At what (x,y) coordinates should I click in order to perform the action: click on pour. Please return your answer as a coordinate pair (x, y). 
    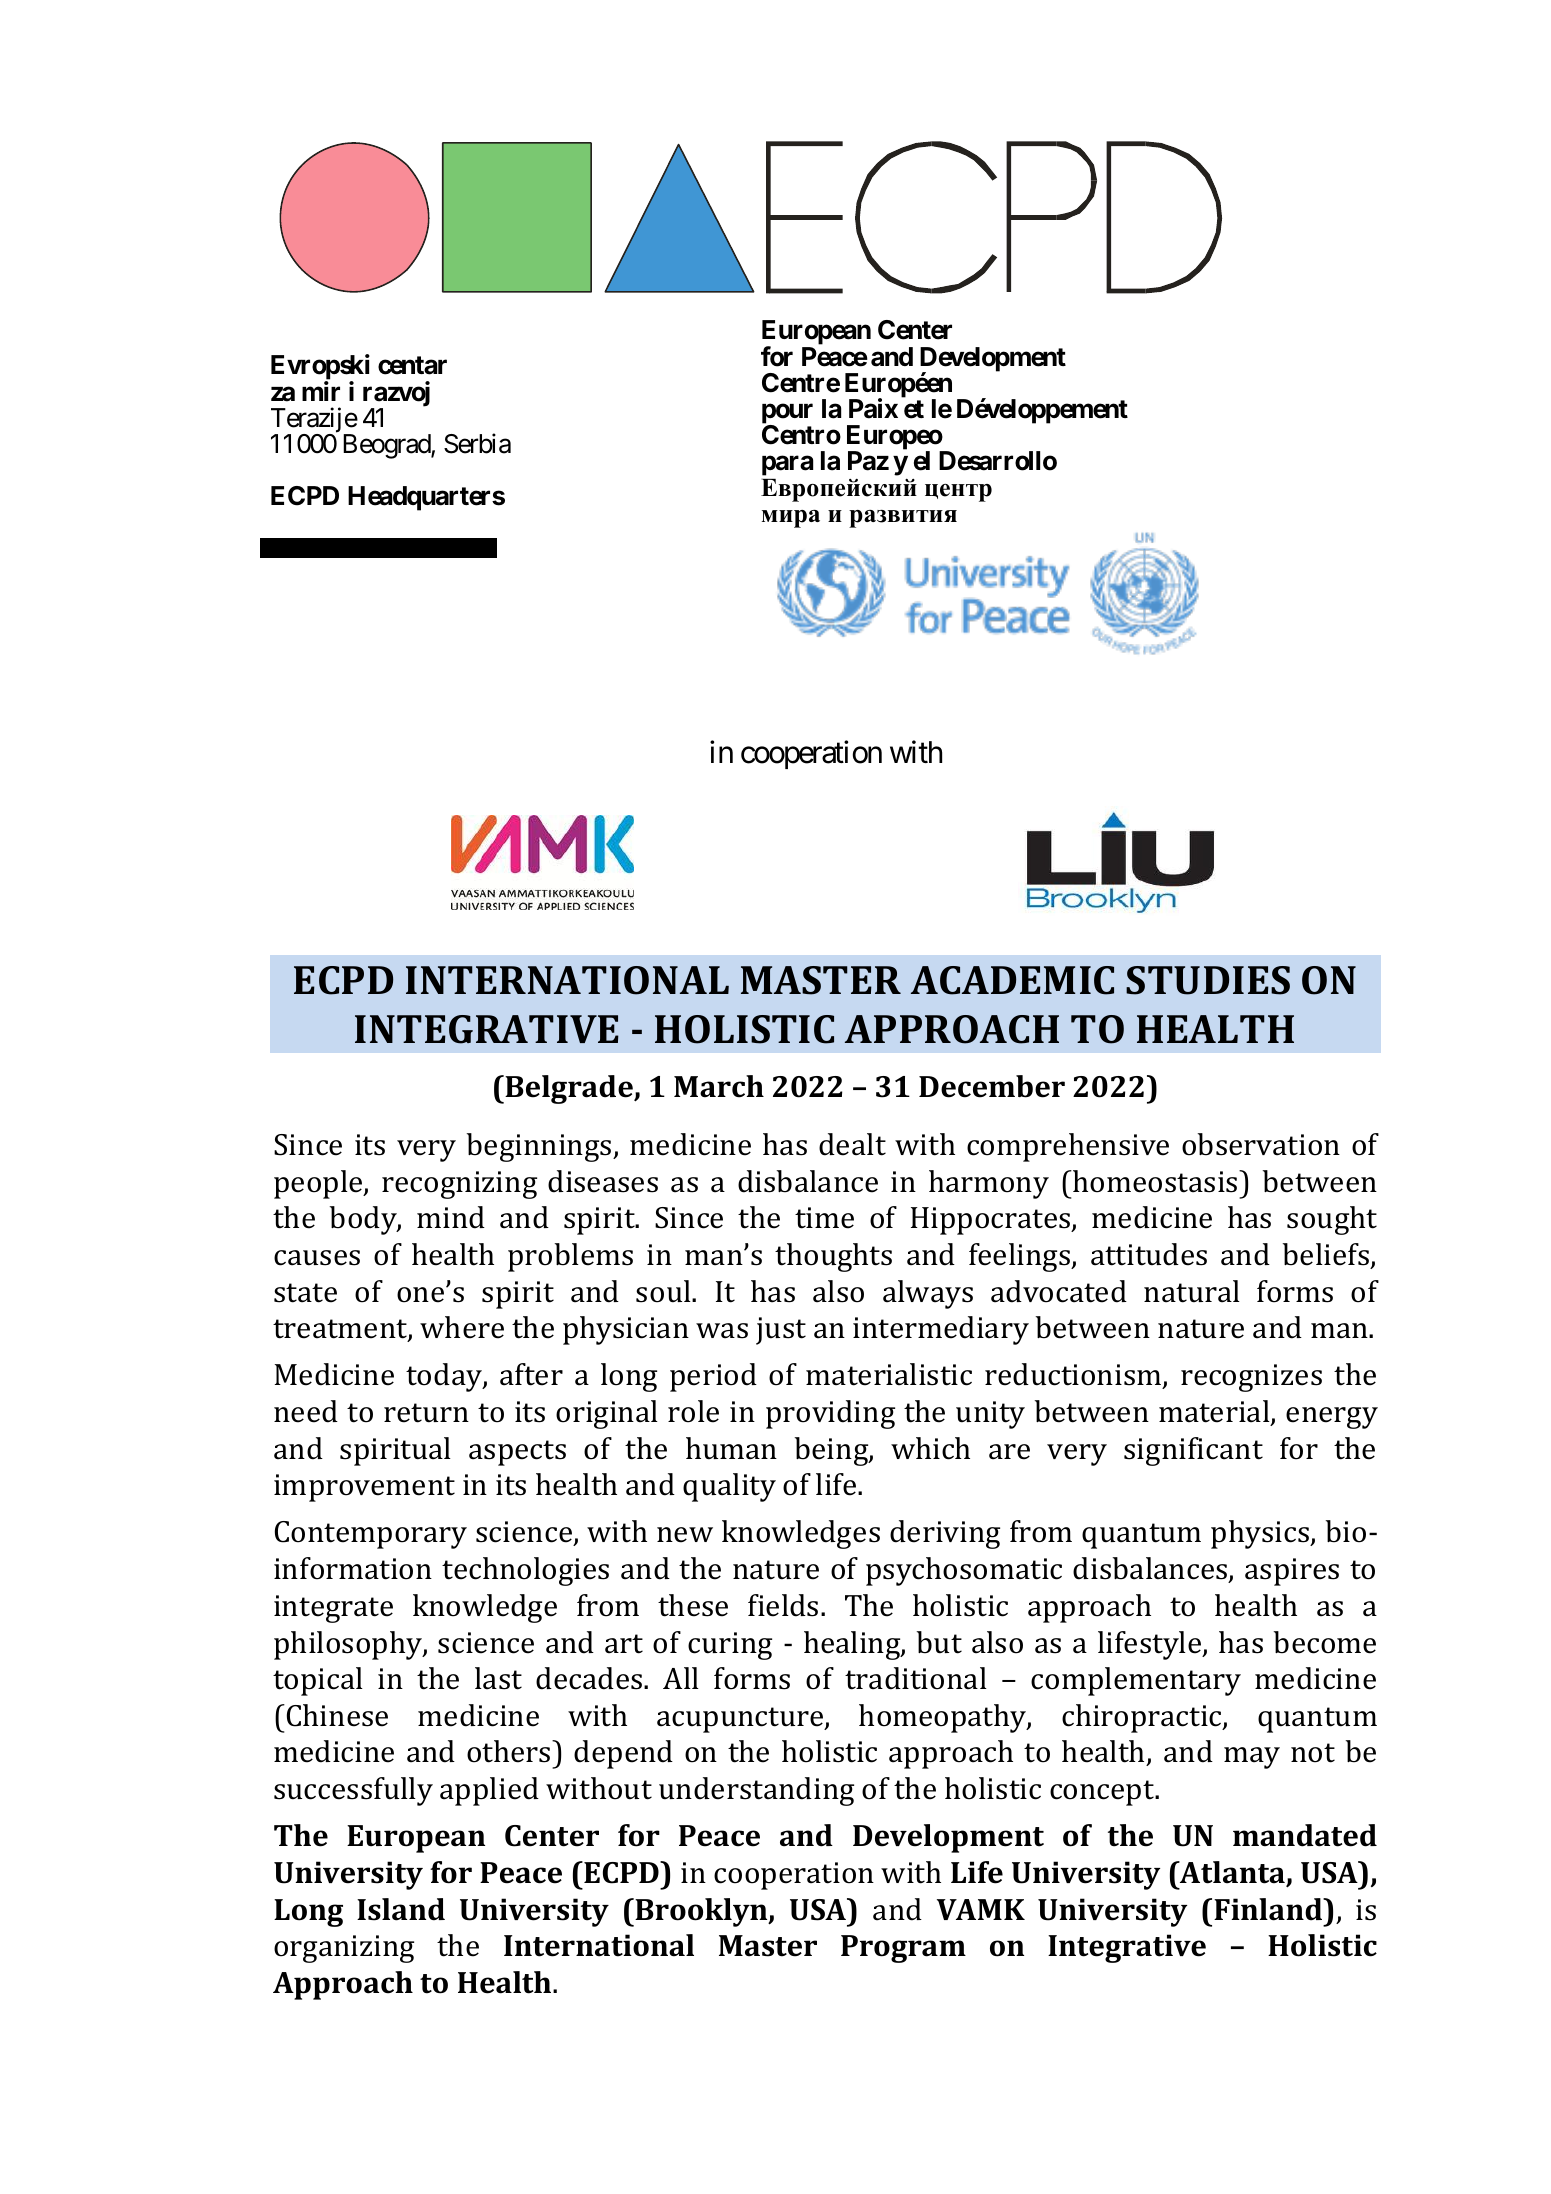
    Looking at the image, I should click on (787, 414).
